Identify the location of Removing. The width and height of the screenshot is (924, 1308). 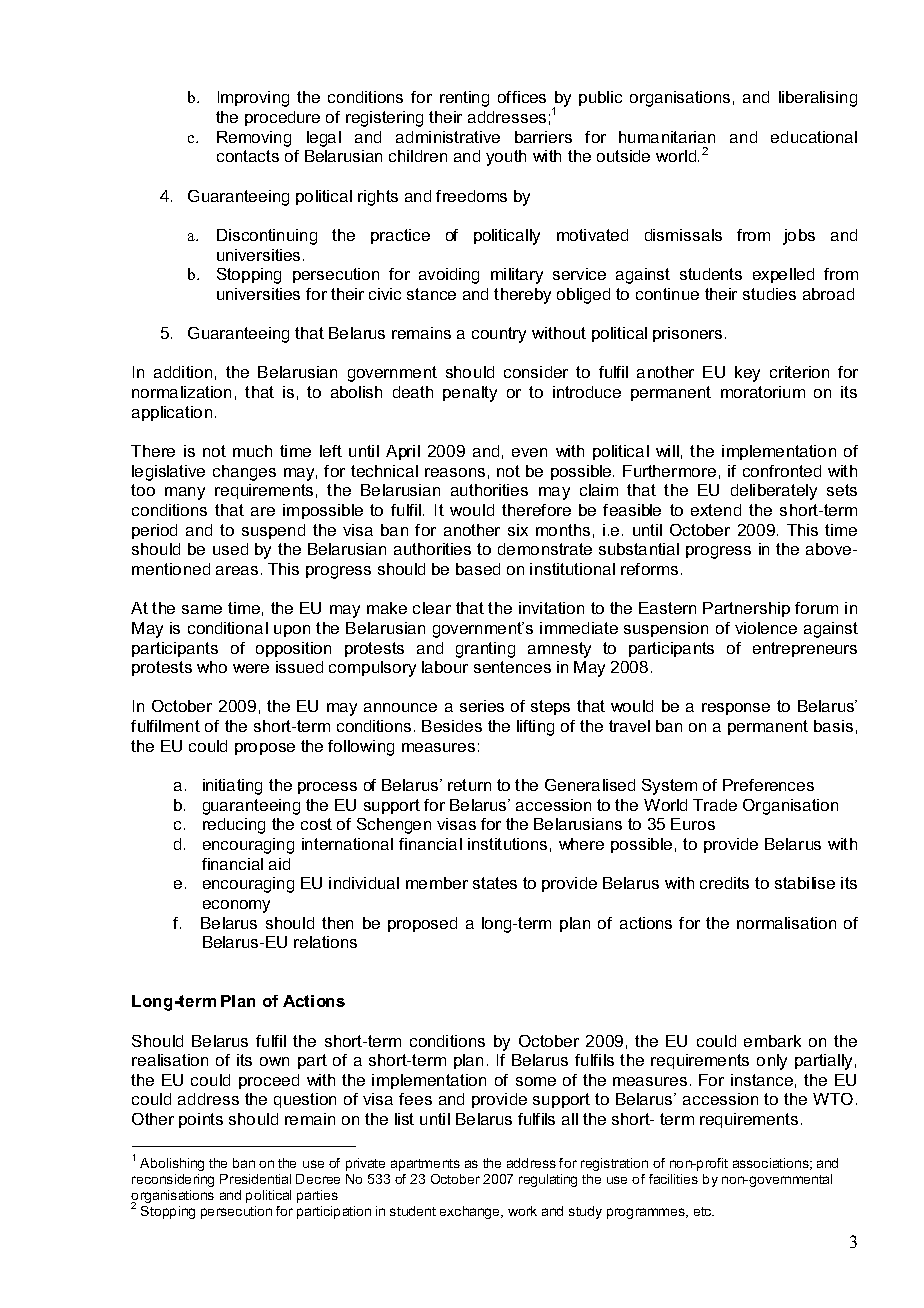
(254, 139).
